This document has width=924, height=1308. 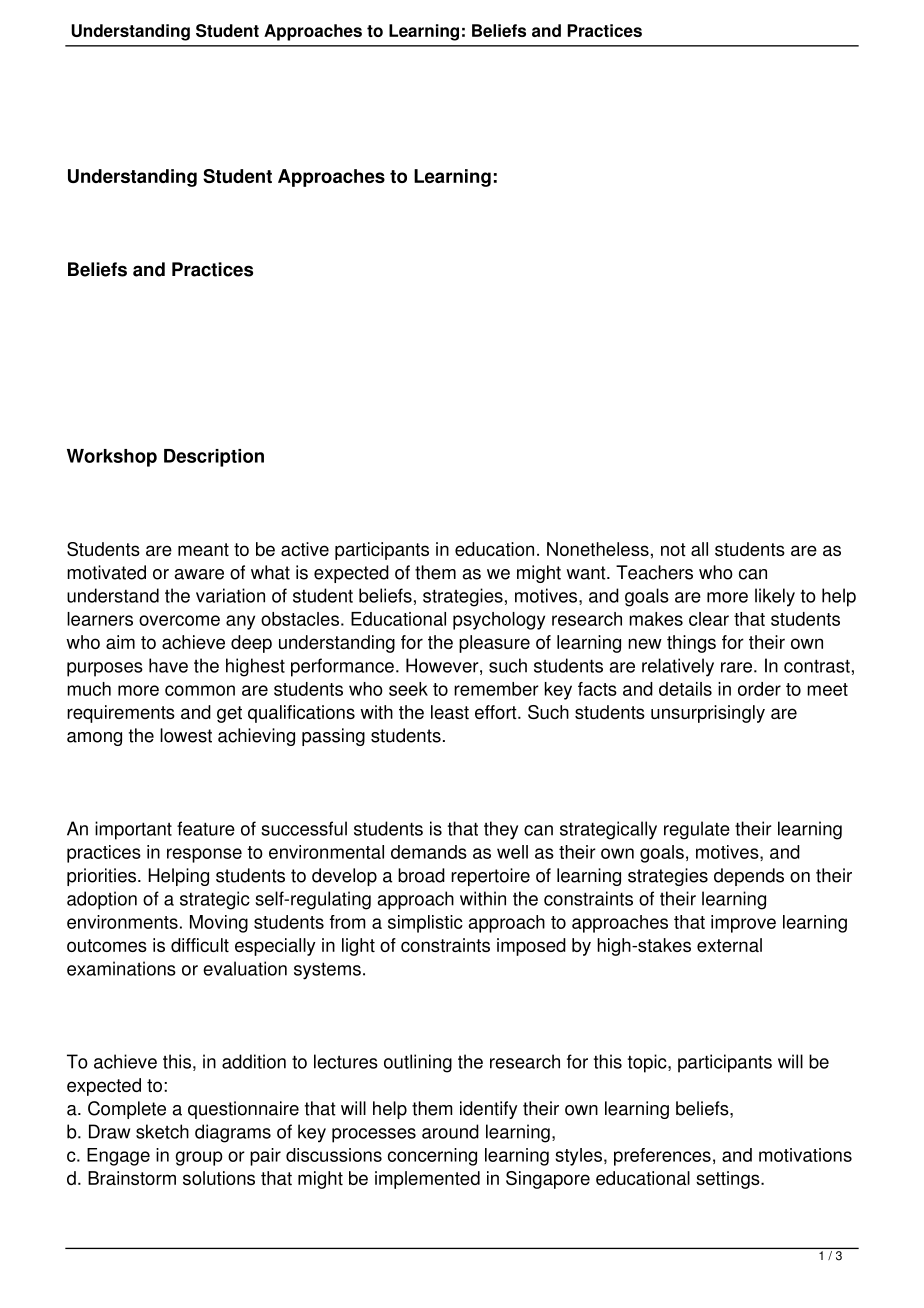 What do you see at coordinates (214, 458) in the document?
I see `Description` at bounding box center [214, 458].
